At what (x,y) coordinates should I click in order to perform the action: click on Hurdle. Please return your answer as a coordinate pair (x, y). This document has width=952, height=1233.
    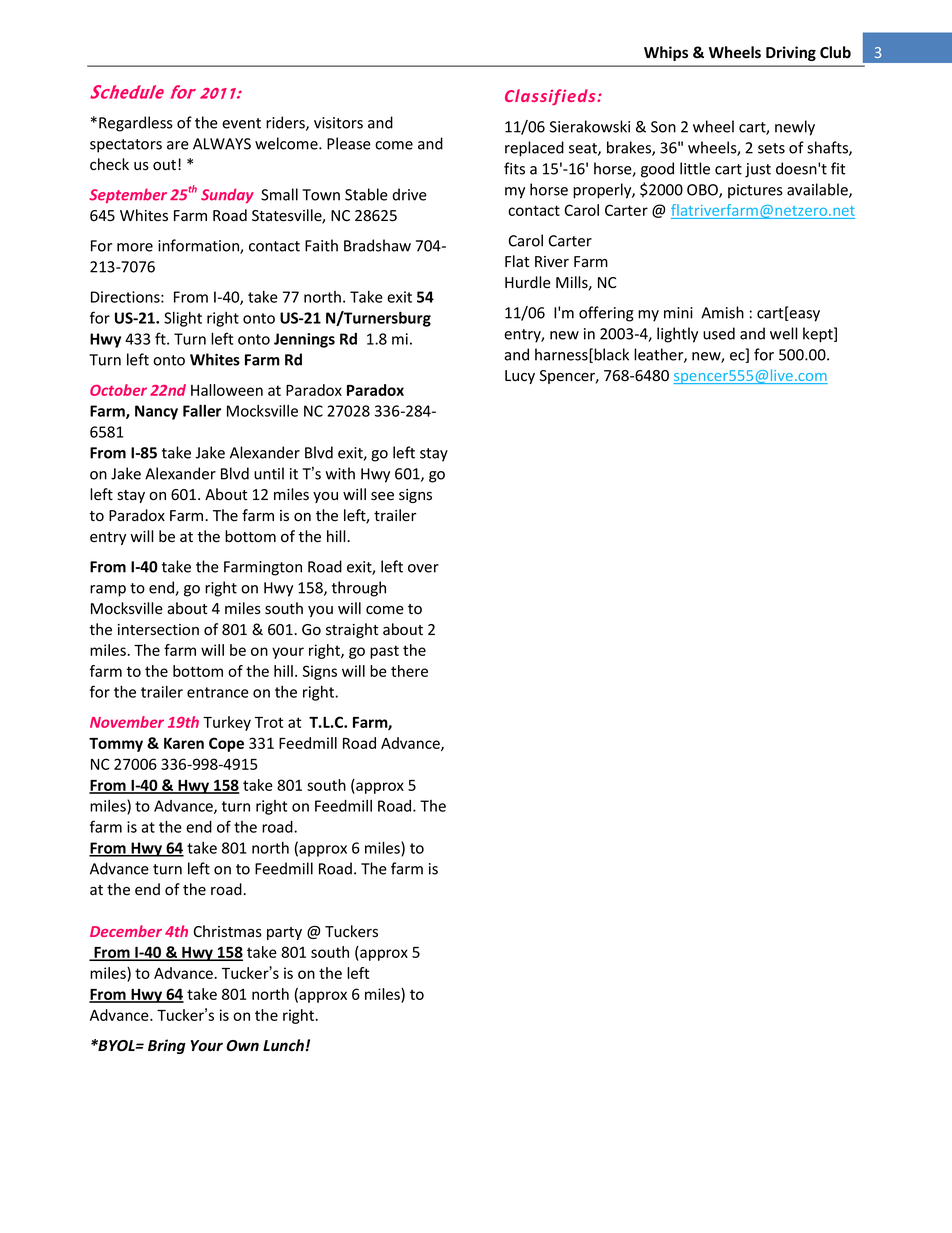
    Looking at the image, I should click on (528, 282).
